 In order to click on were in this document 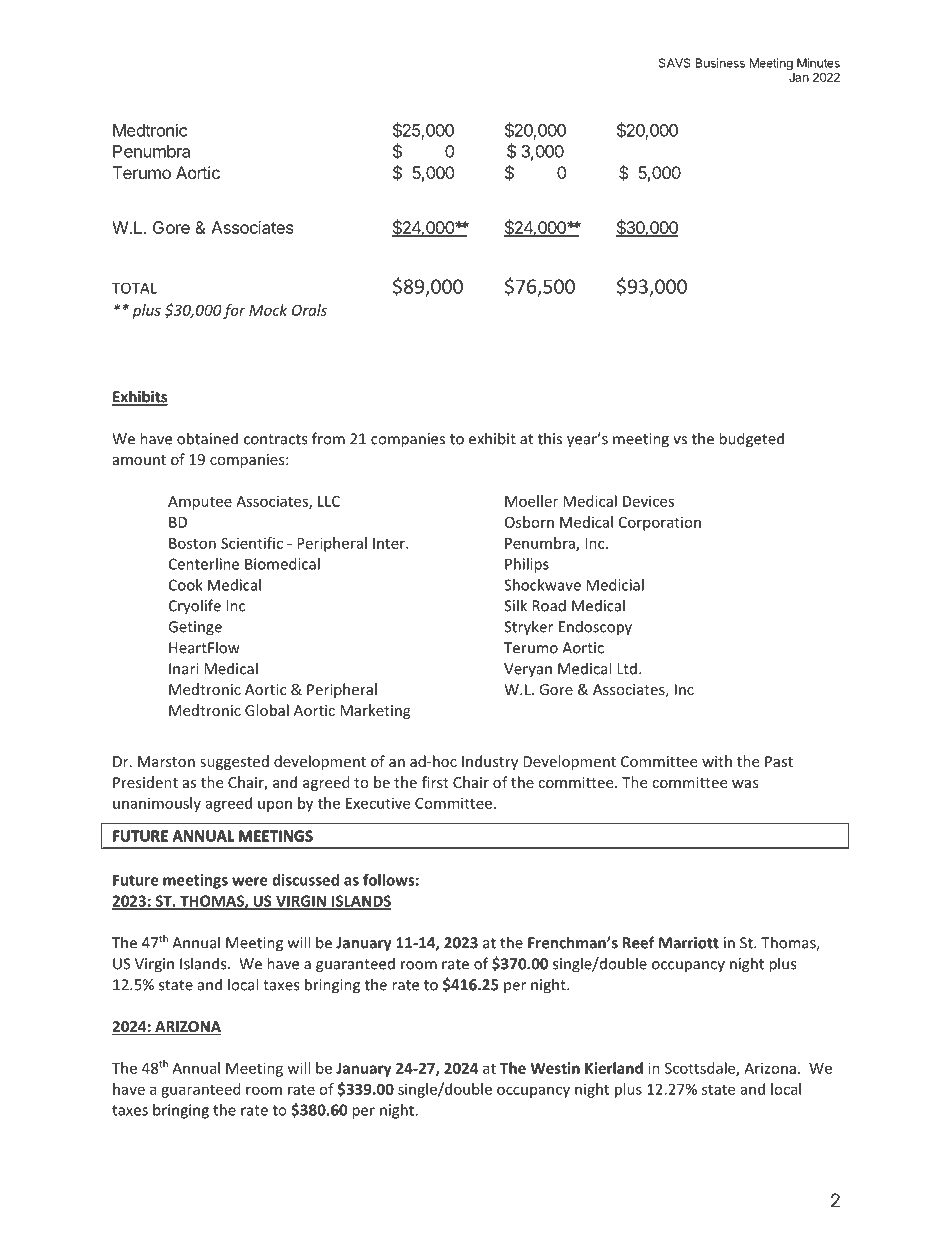, I will do `click(249, 881)`.
